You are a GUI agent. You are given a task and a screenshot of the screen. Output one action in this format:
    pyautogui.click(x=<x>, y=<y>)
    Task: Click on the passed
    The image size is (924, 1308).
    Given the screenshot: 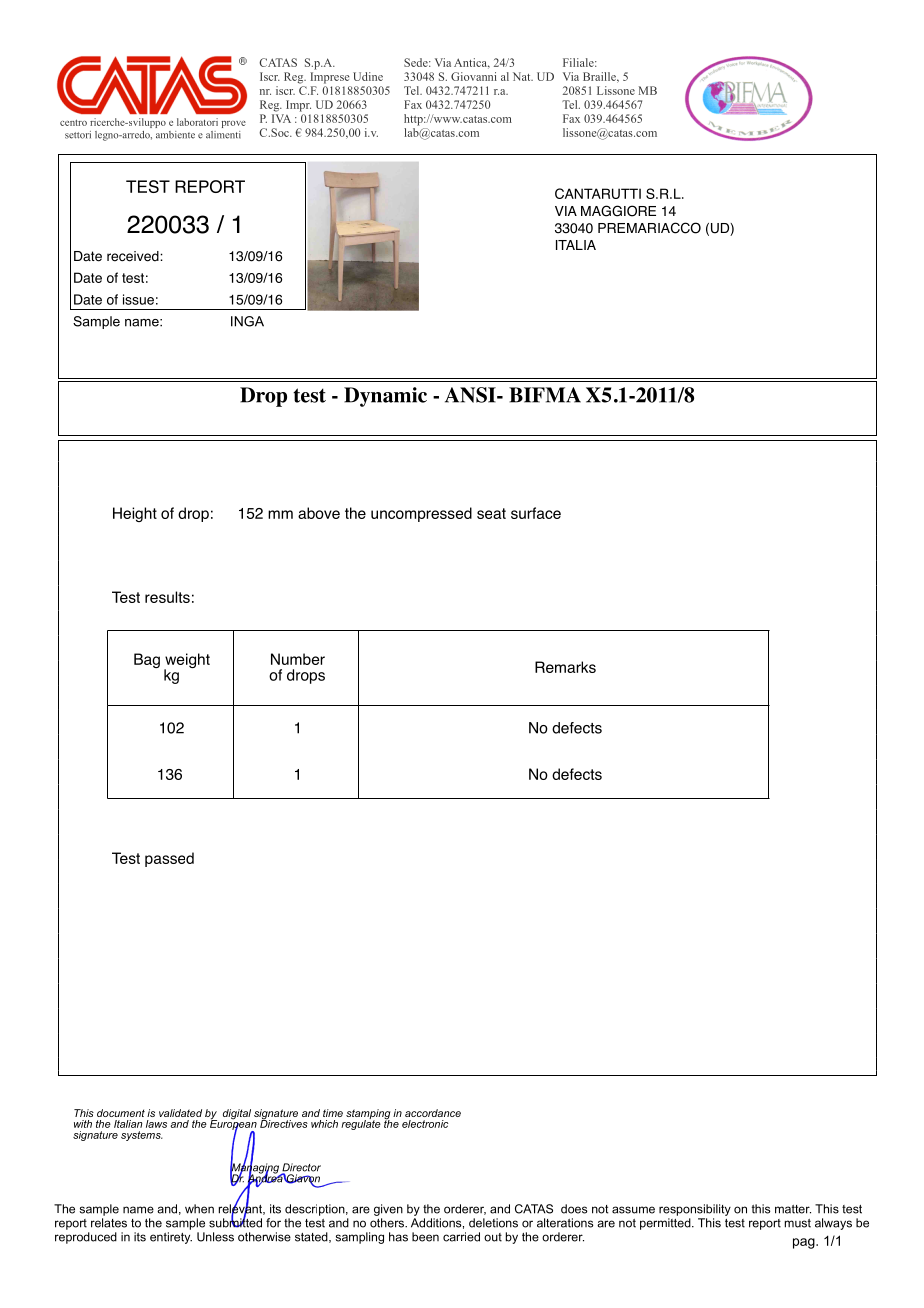 What is the action you would take?
    pyautogui.click(x=169, y=859)
